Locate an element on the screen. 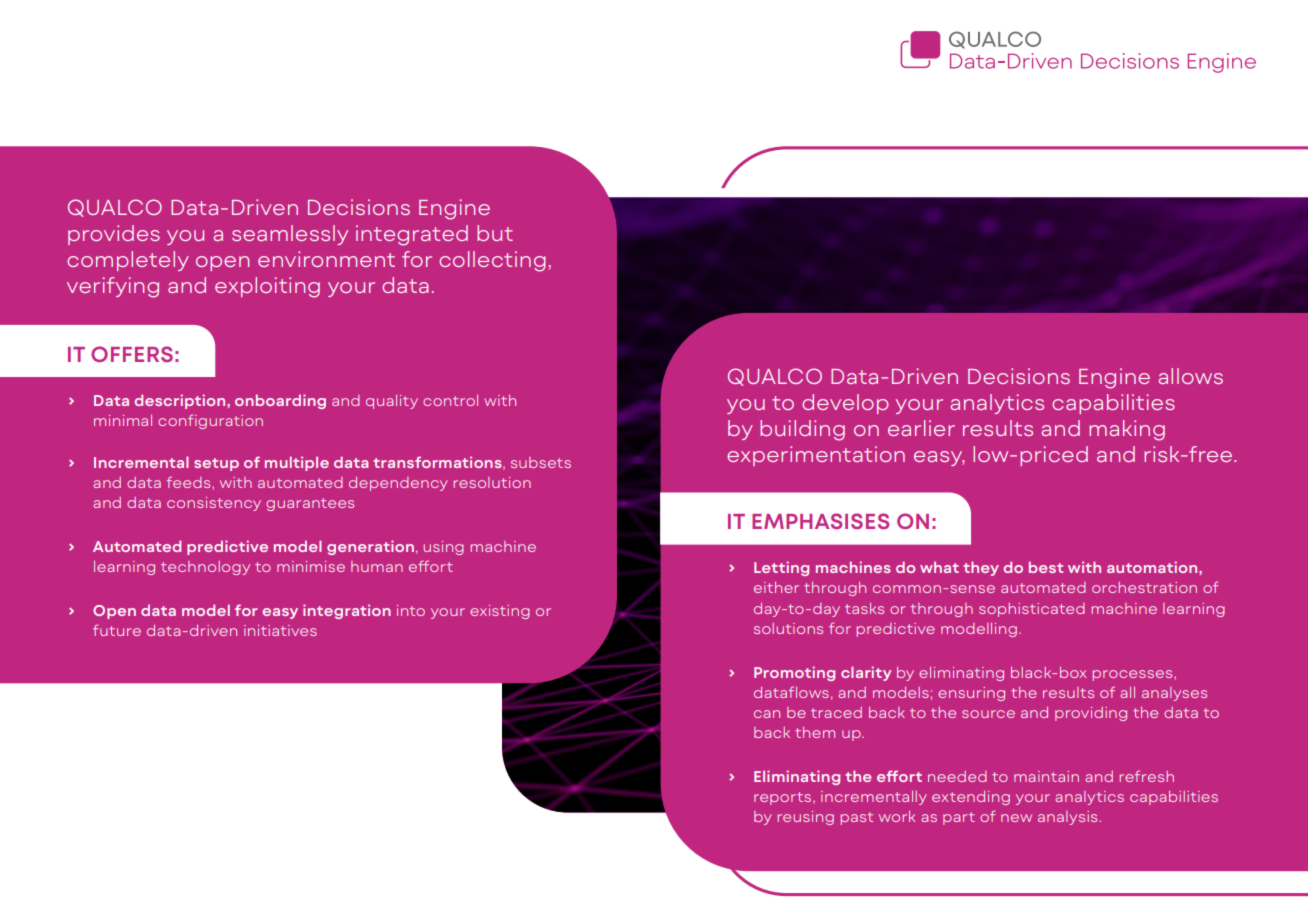 The height and width of the screenshot is (924, 1308). can is located at coordinates (767, 714).
